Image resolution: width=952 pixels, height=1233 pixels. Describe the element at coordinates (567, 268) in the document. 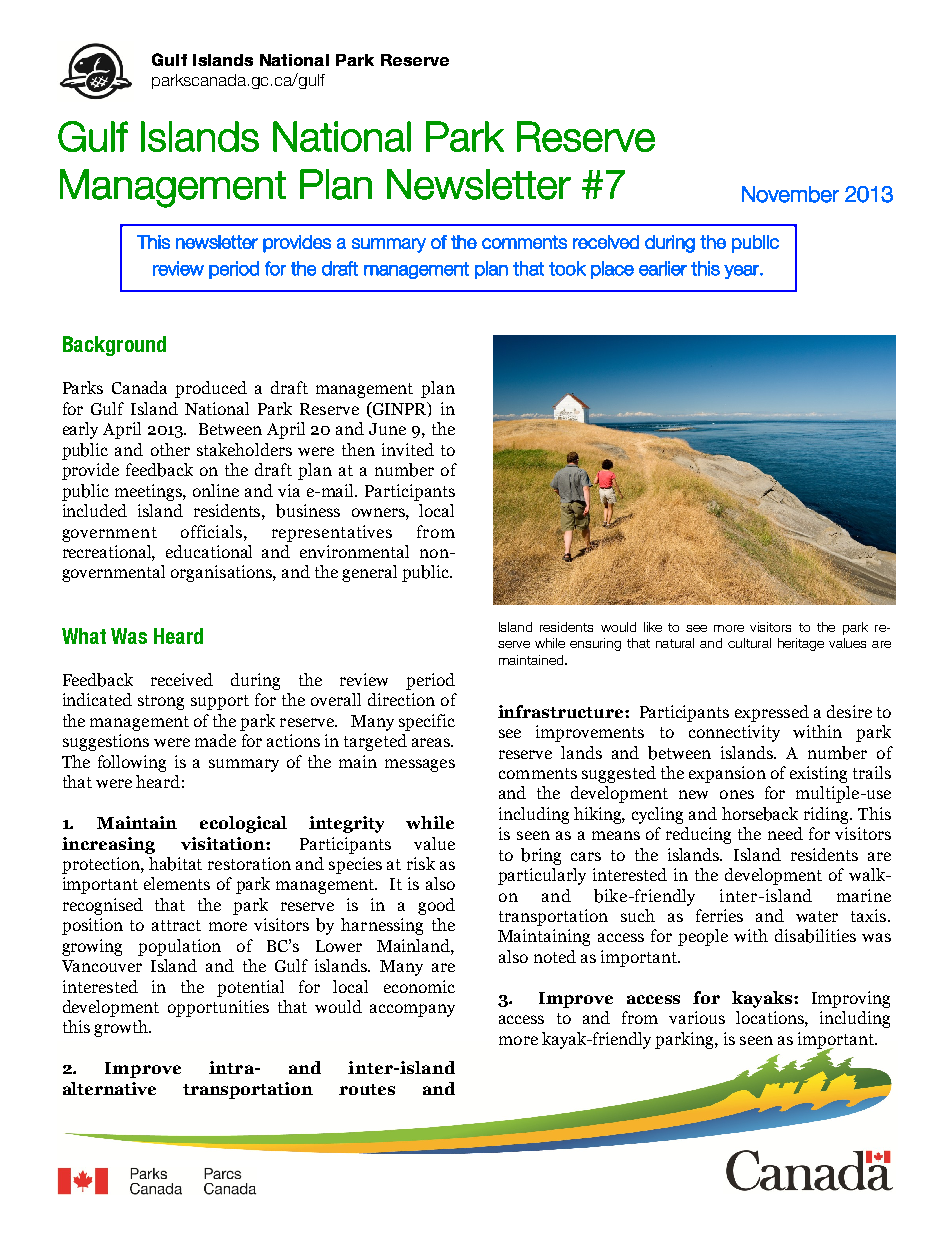

I see `took` at that location.
